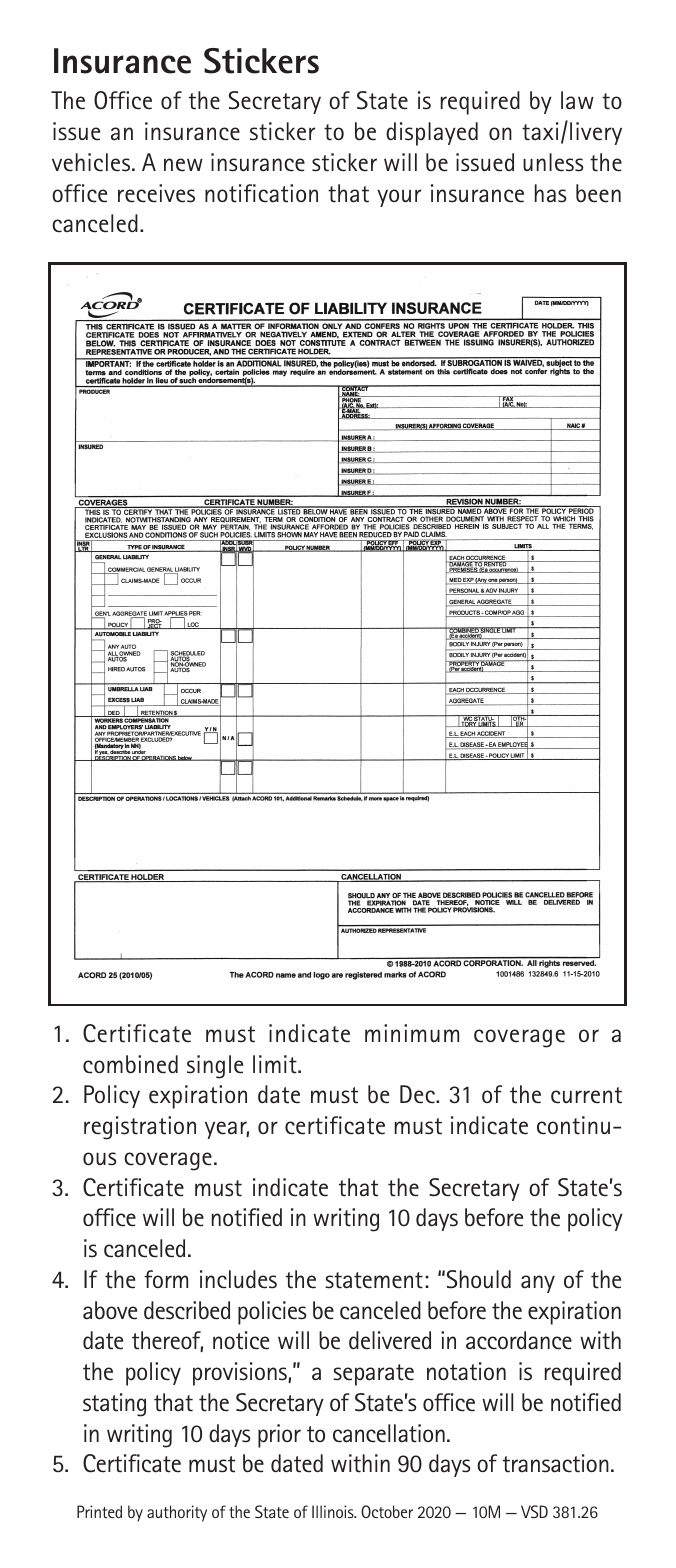 Image resolution: width=676 pixels, height=1568 pixels. Describe the element at coordinates (272, 1313) in the page. I see `policies` at that location.
